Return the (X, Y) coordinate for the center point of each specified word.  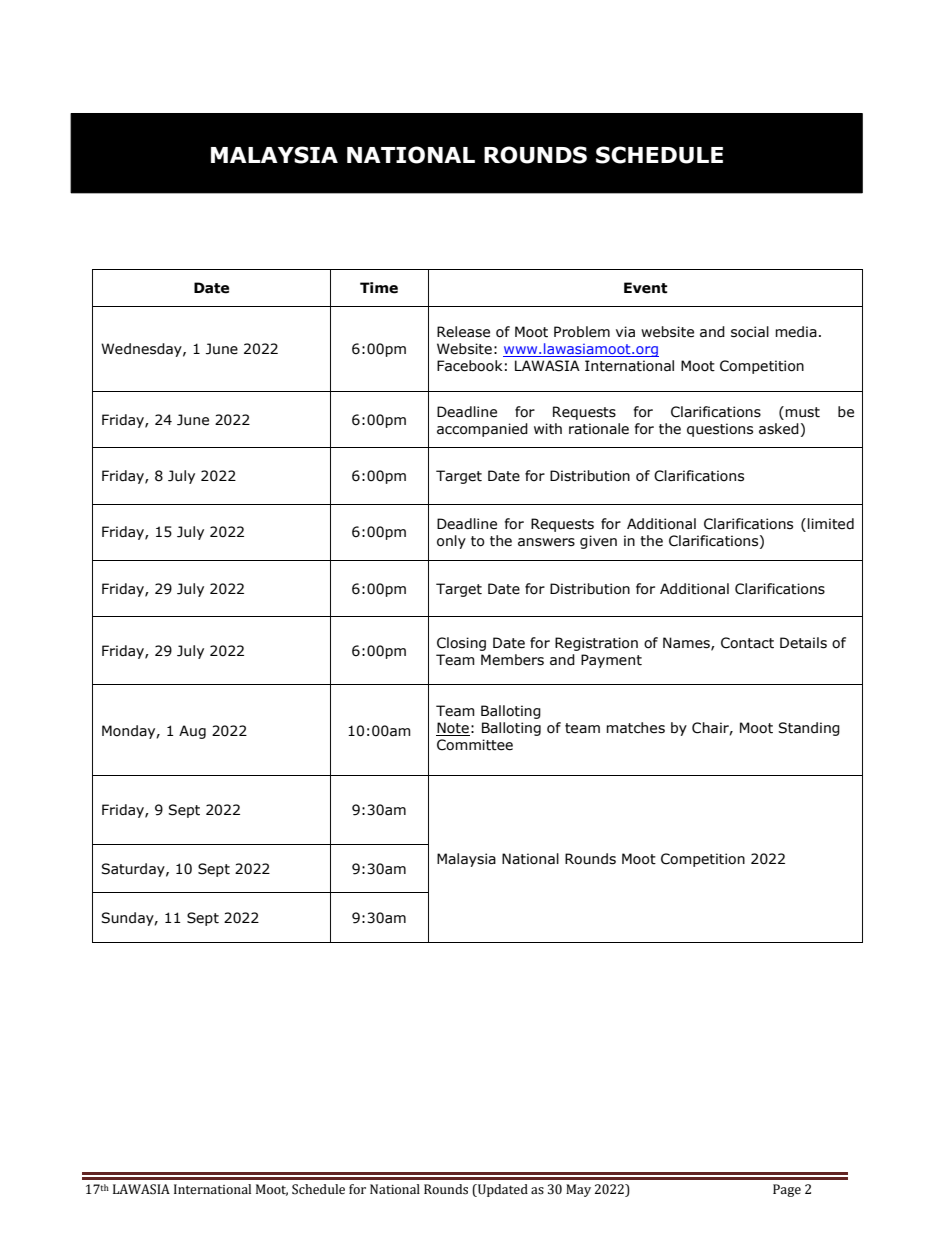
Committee (475, 745)
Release (463, 332)
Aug (192, 732)
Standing (809, 729)
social (750, 332)
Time (379, 288)
